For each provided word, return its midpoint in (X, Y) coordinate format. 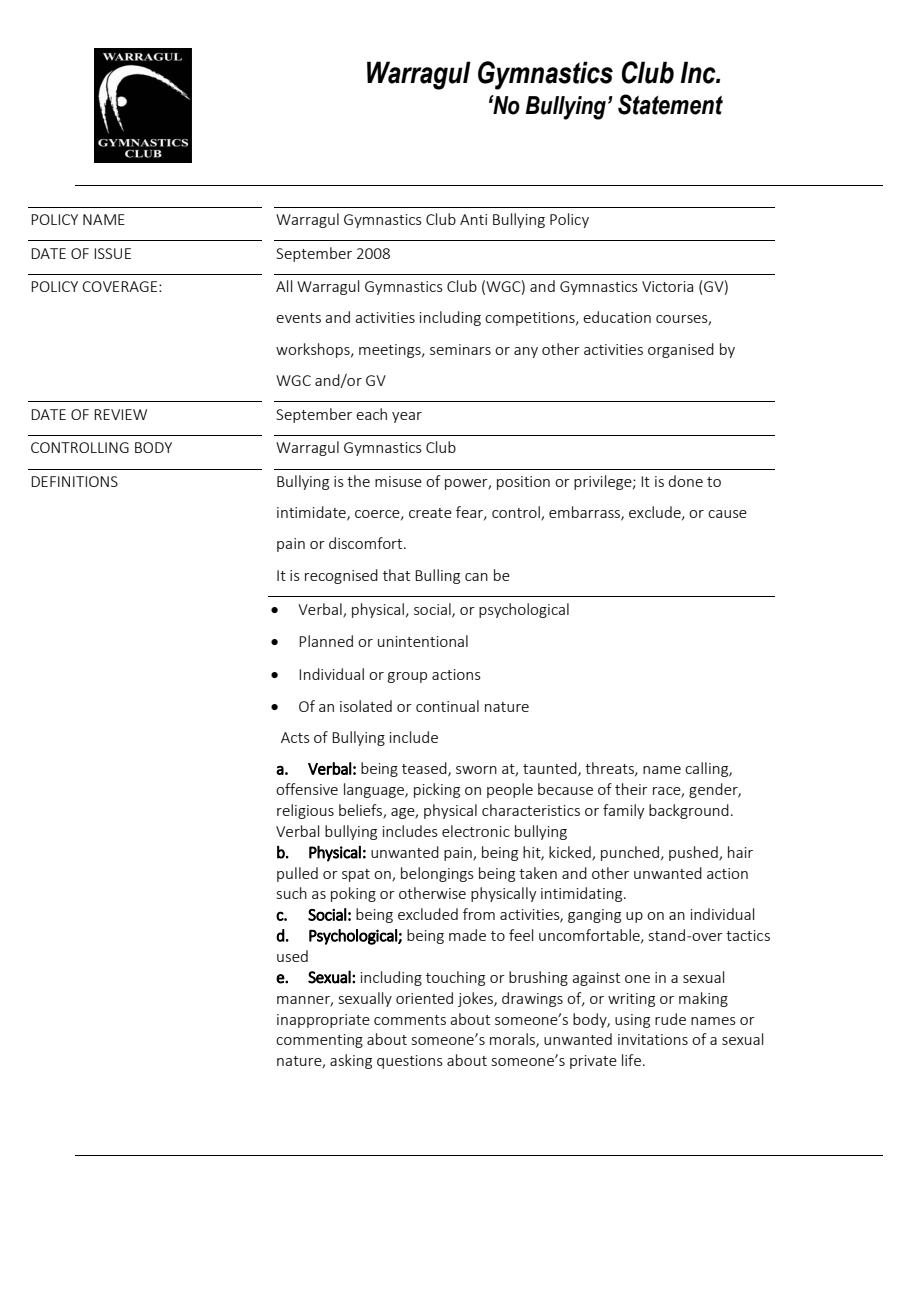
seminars (460, 349)
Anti (473, 219)
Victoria (667, 286)
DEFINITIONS (74, 481)
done (685, 481)
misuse (398, 481)
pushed (694, 853)
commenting (319, 1041)
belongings (437, 874)
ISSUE (112, 253)
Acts (295, 737)
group (407, 677)
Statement (670, 104)
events (298, 318)
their (631, 789)
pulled (297, 874)
